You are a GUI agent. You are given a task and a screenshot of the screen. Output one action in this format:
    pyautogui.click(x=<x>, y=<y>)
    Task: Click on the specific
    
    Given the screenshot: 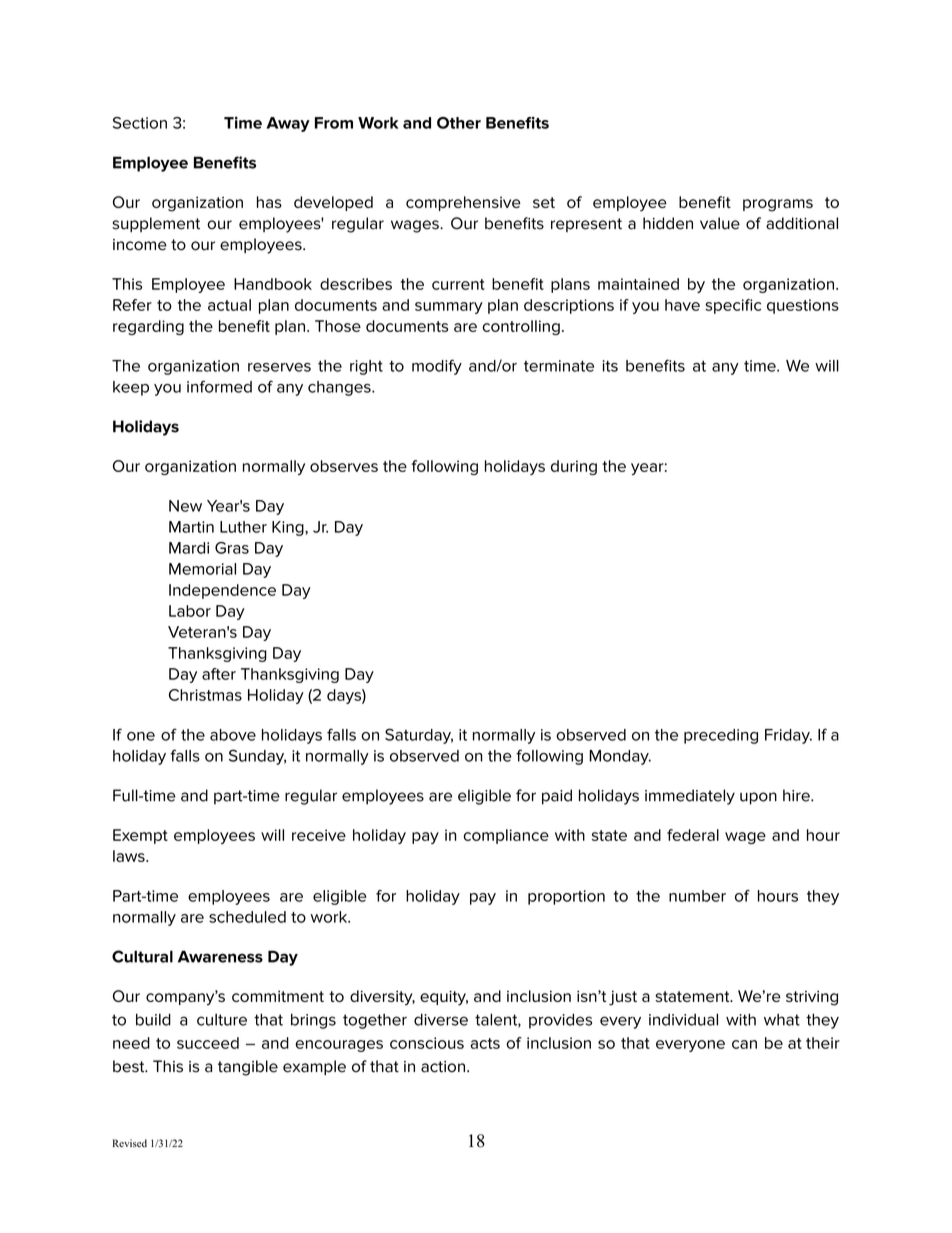 What is the action you would take?
    pyautogui.click(x=733, y=306)
